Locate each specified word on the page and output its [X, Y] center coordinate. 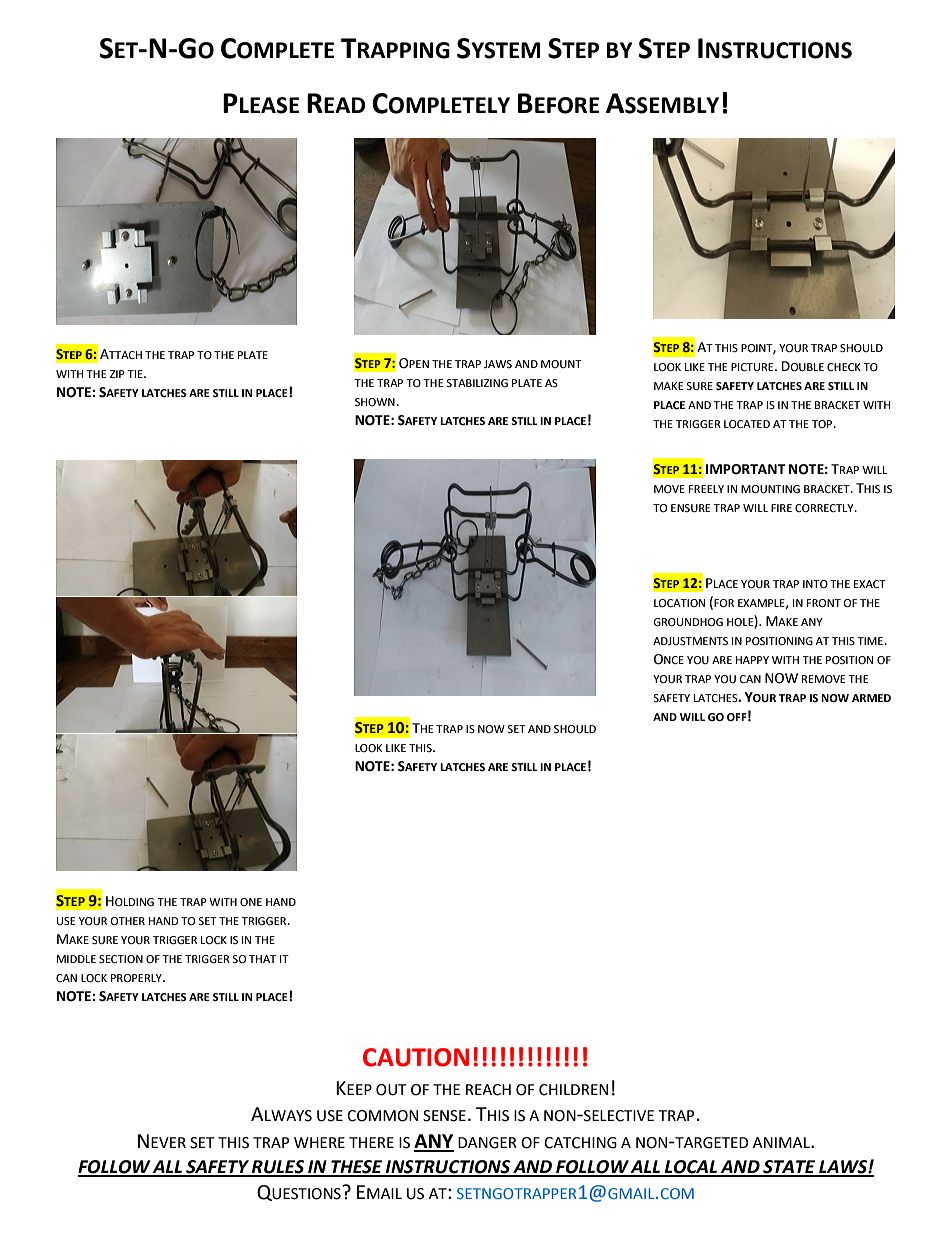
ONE [251, 902]
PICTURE [753, 367]
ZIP [117, 374]
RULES [278, 1168]
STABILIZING [477, 383]
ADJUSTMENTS [690, 641]
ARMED [871, 698]
